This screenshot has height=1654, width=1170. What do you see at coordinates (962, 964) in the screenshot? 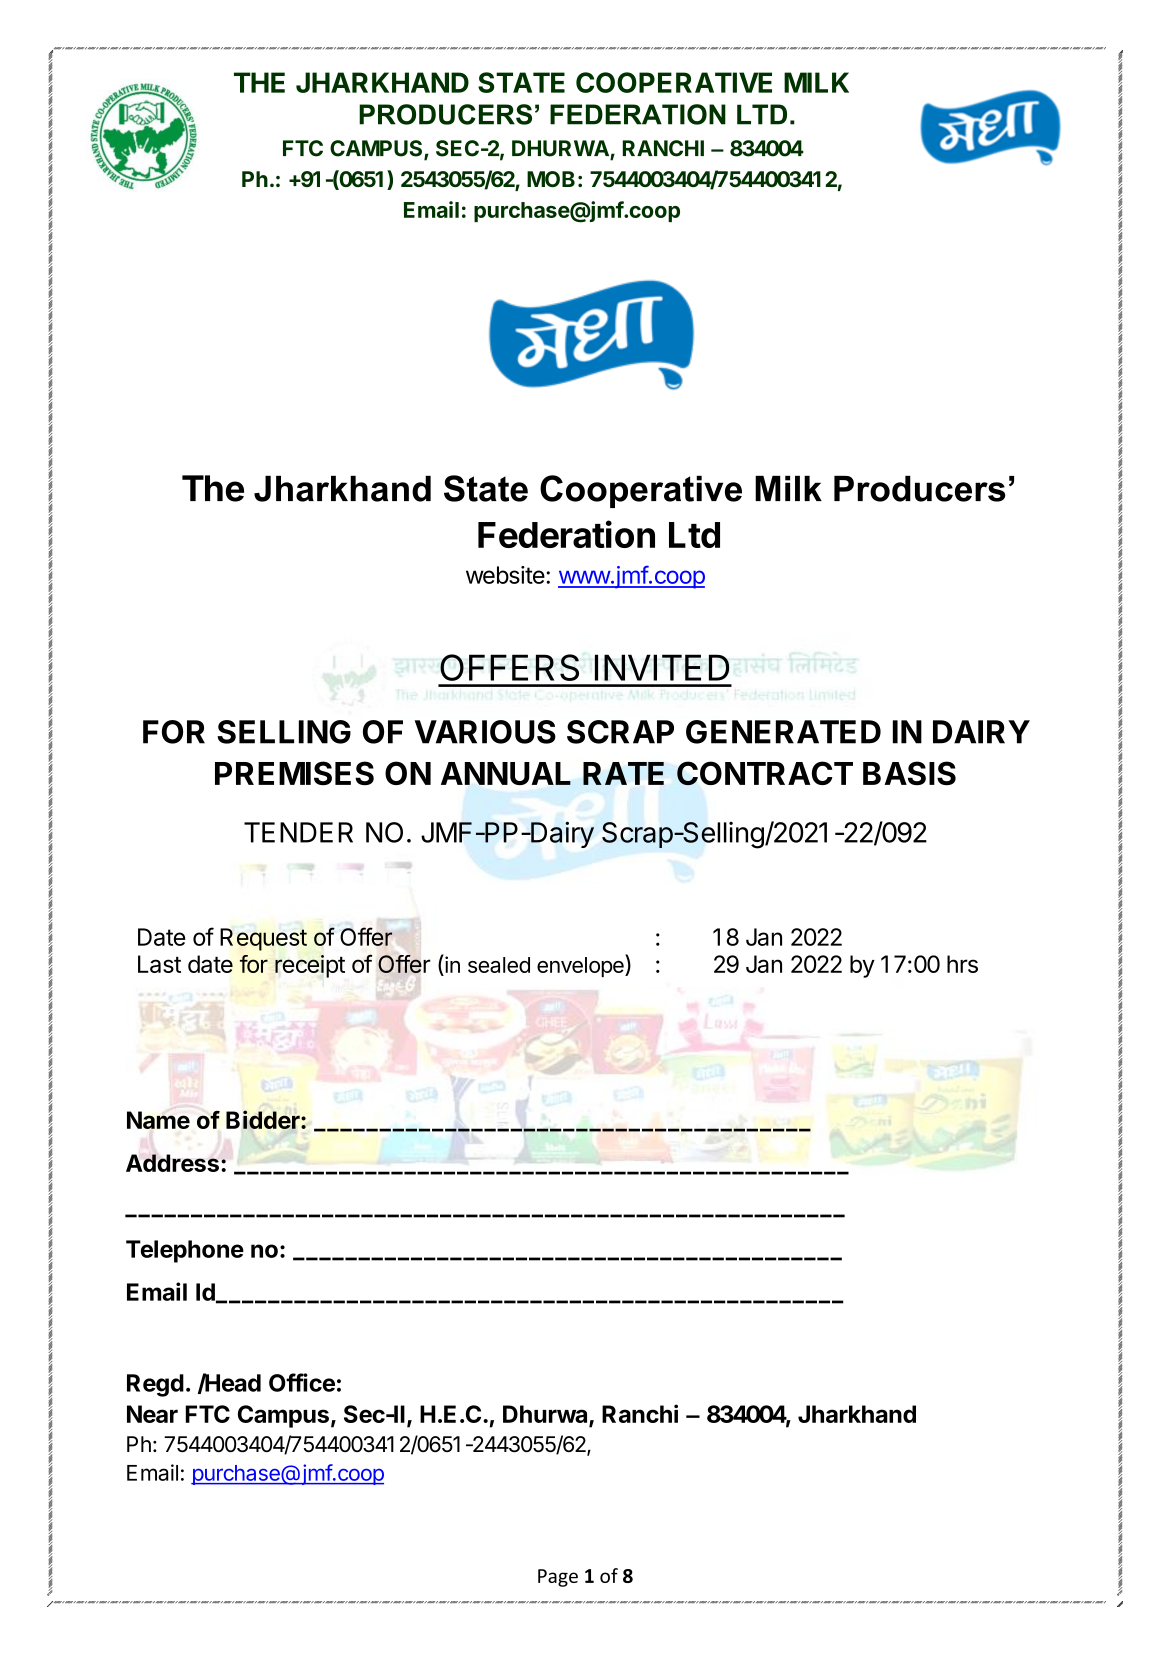
I see `hrs` at bounding box center [962, 964].
